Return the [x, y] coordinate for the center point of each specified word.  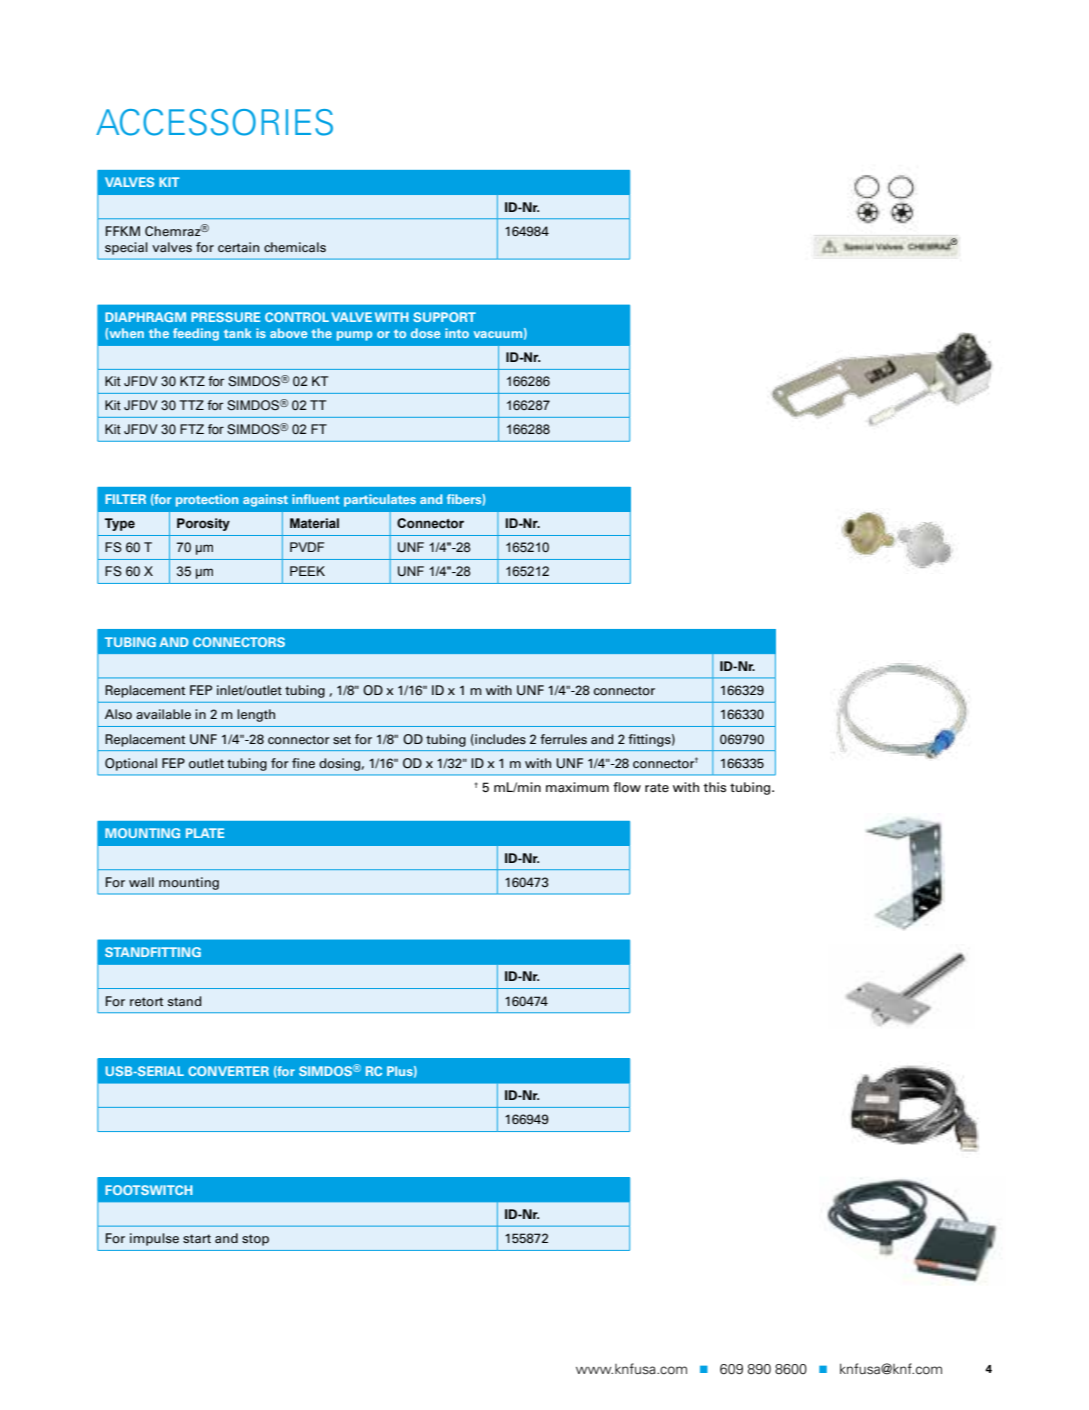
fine [303, 763]
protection [207, 500]
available [163, 714]
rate [657, 788]
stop [255, 1240]
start [197, 1239]
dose [425, 333]
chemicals [295, 247]
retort [146, 1002]
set [342, 739]
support [444, 317]
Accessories [214, 122]
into [457, 333]
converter [228, 1071]
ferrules [563, 739]
